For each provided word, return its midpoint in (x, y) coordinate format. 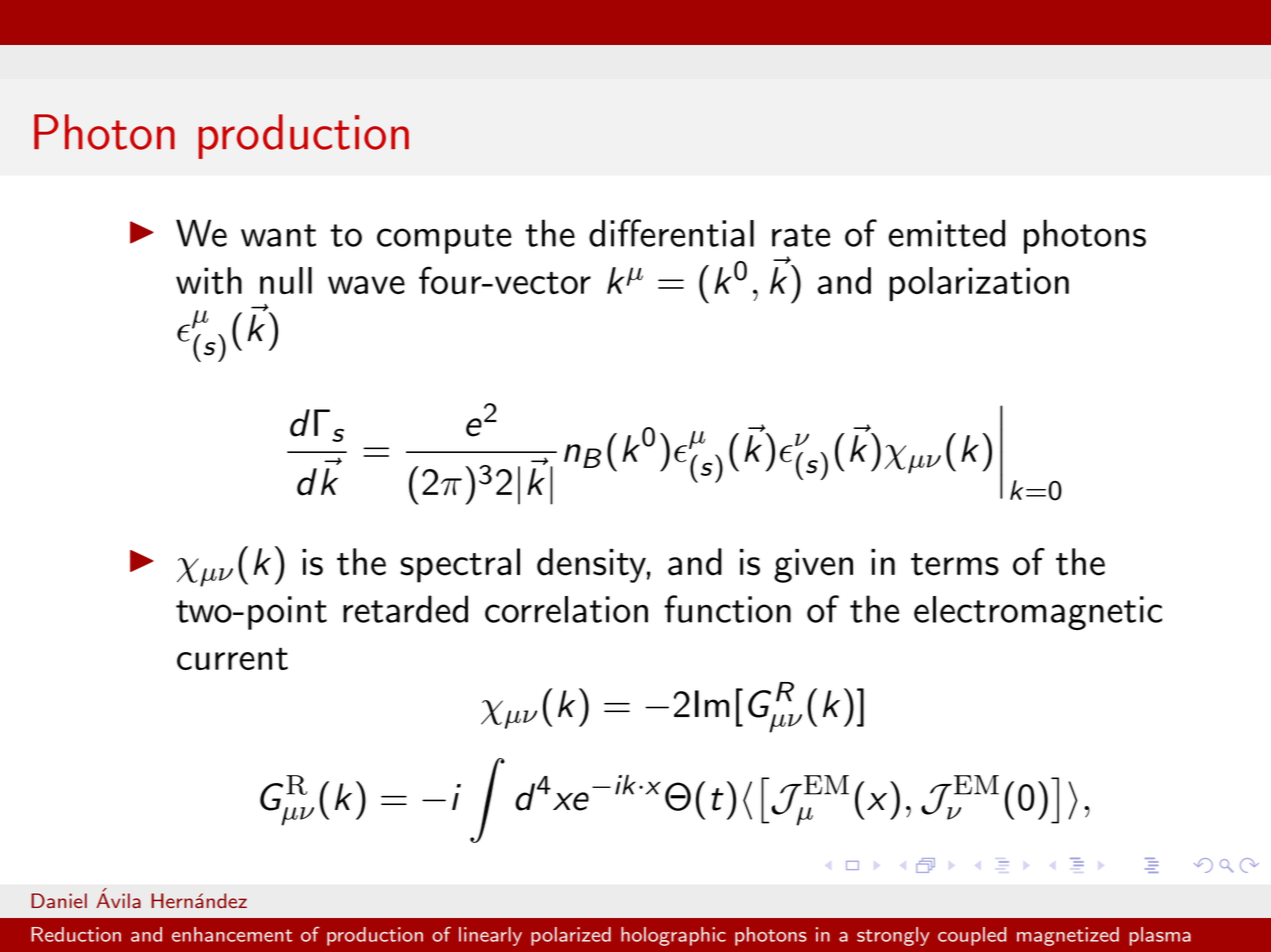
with (209, 280)
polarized (571, 936)
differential (671, 233)
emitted (946, 233)
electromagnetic (1038, 613)
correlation (566, 609)
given (813, 566)
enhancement (232, 934)
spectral (460, 565)
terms (955, 564)
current (232, 658)
